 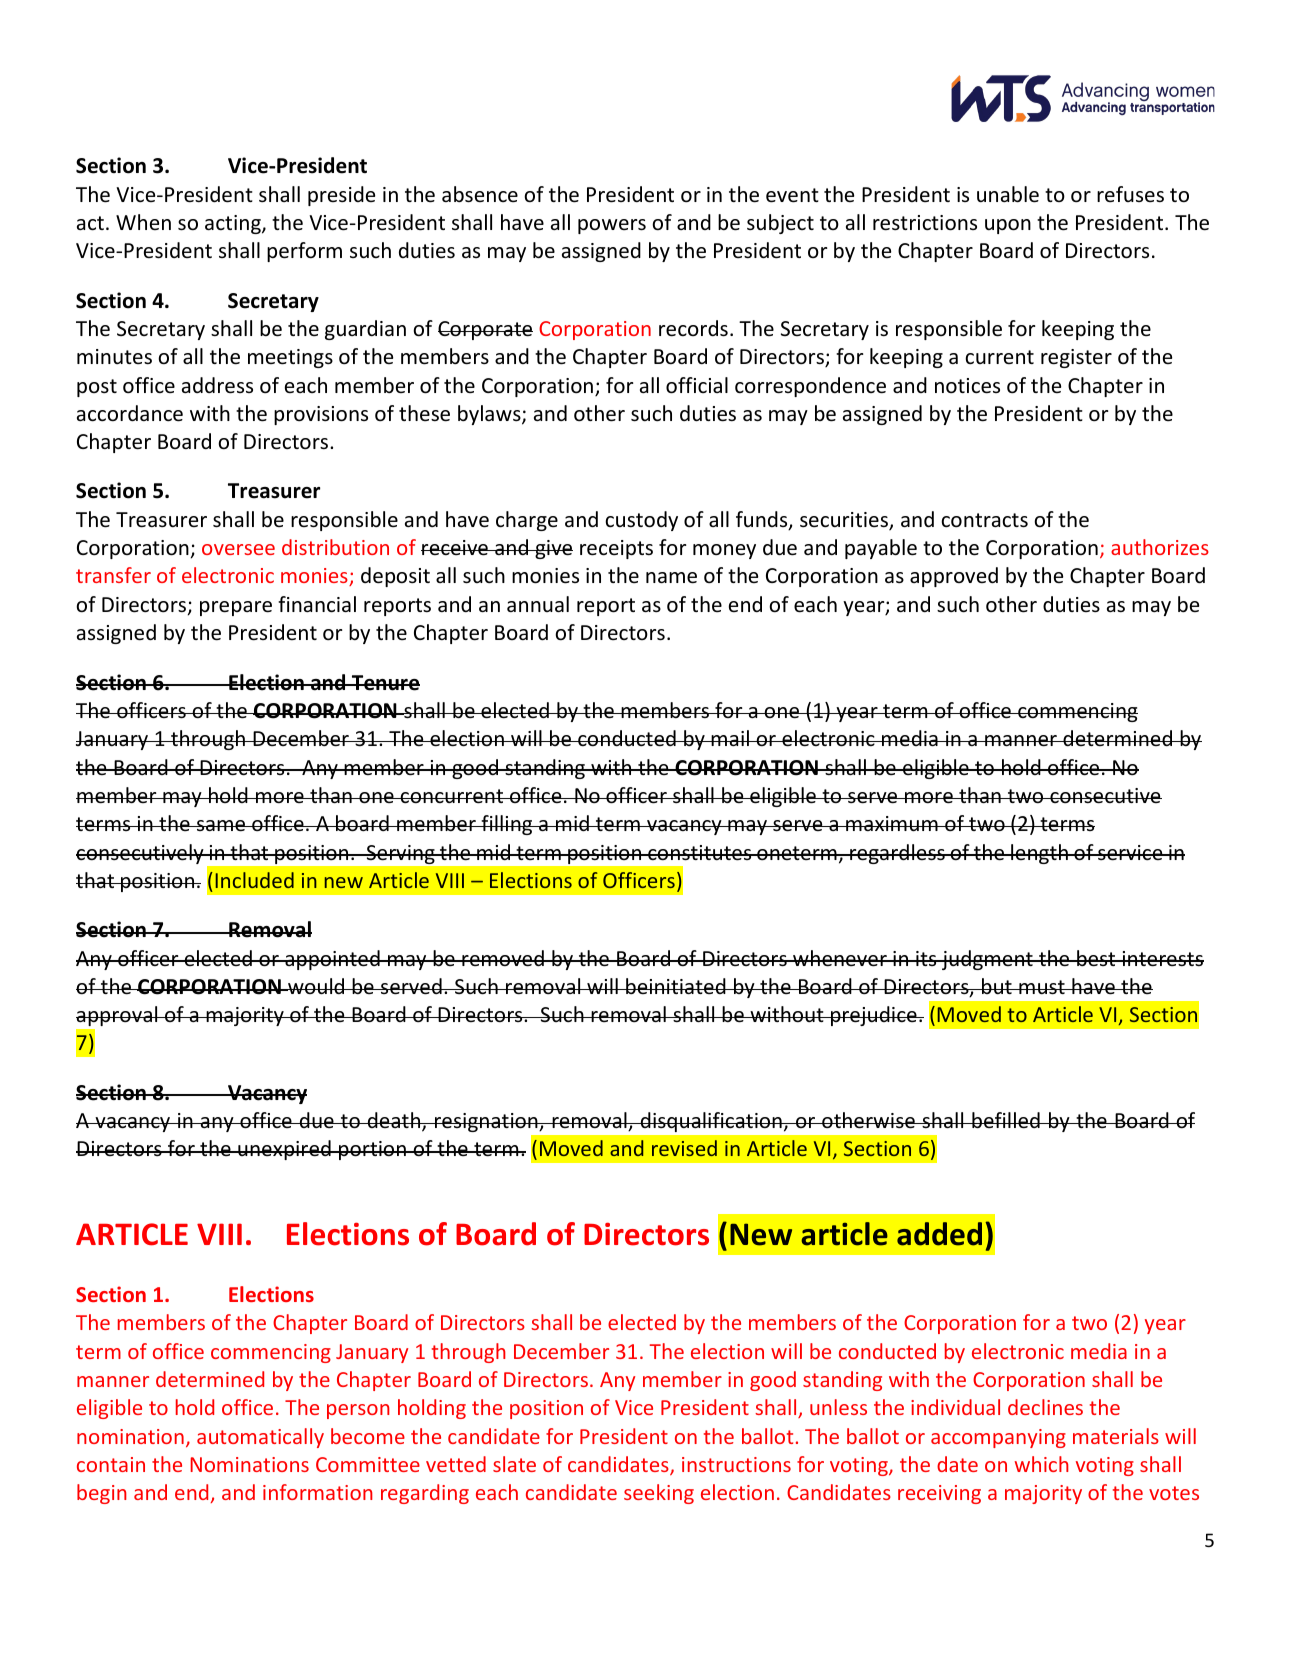 I want to click on revised, so click(x=684, y=1148).
